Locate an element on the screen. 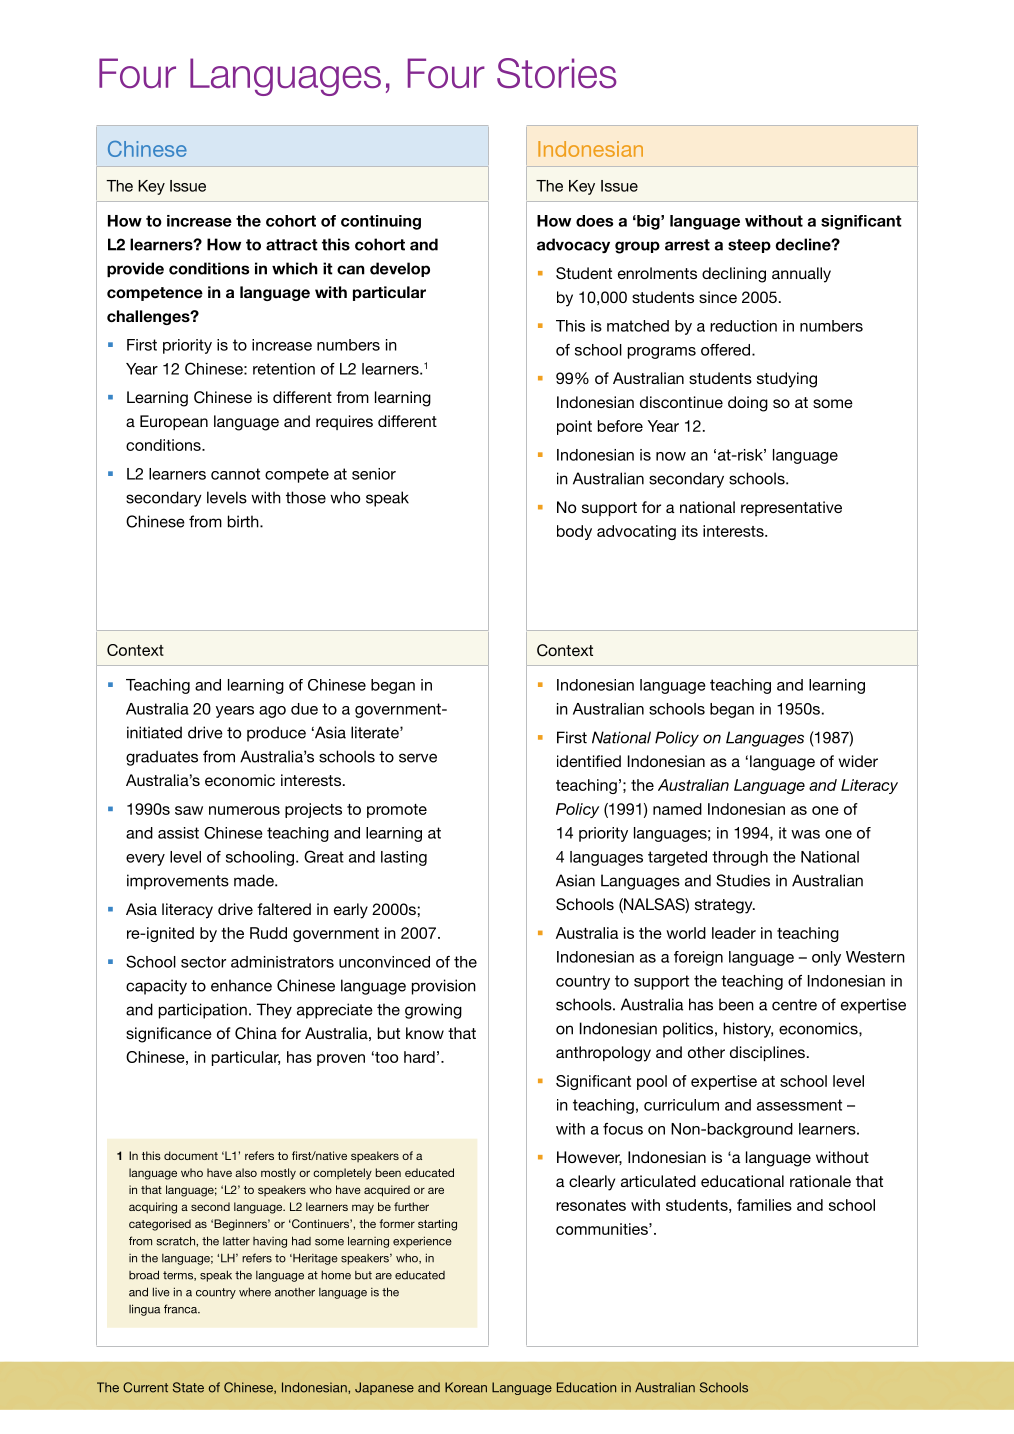 The height and width of the screenshot is (1434, 1014). Stories is located at coordinates (557, 73).
